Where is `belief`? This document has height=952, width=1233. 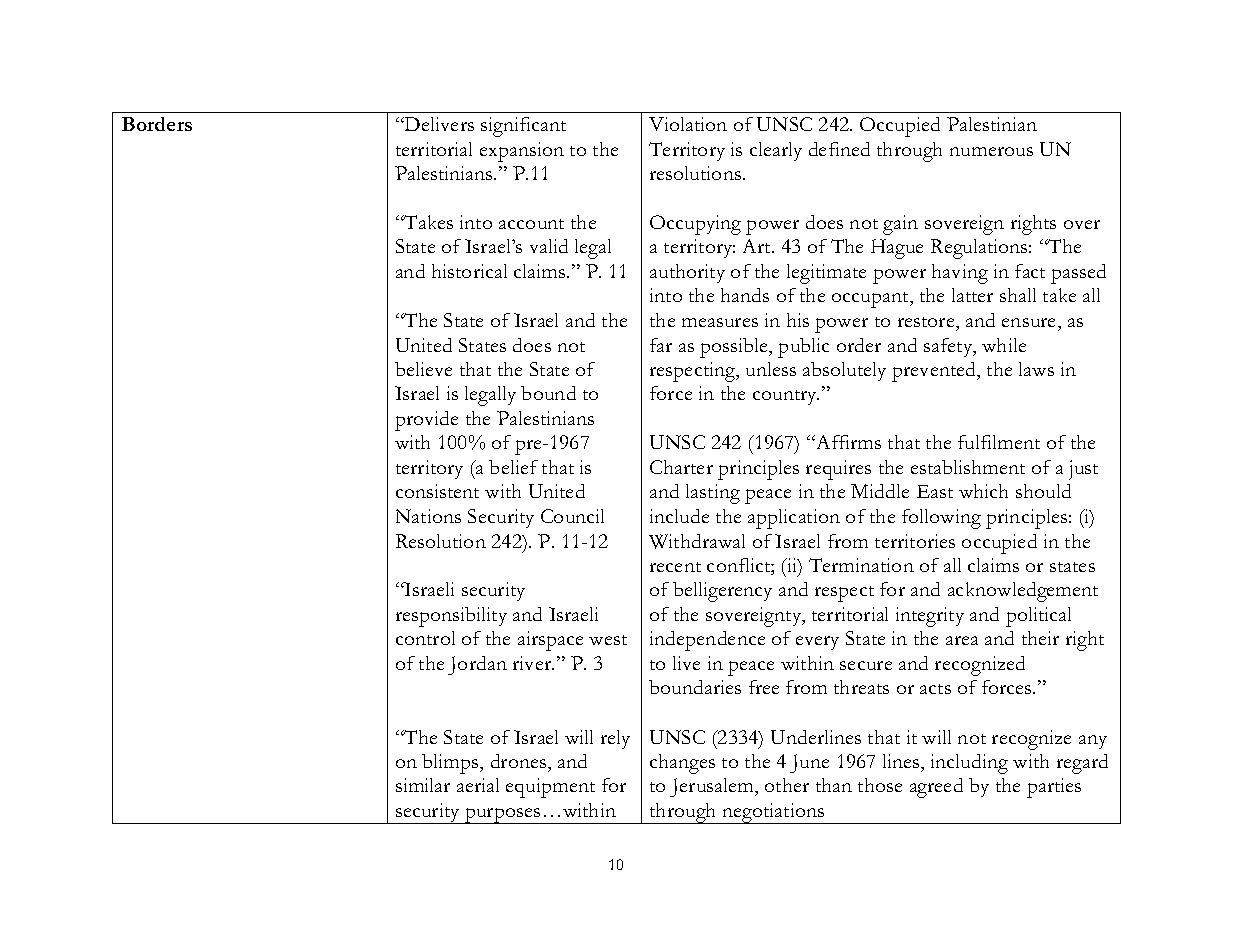 belief is located at coordinates (513, 467).
